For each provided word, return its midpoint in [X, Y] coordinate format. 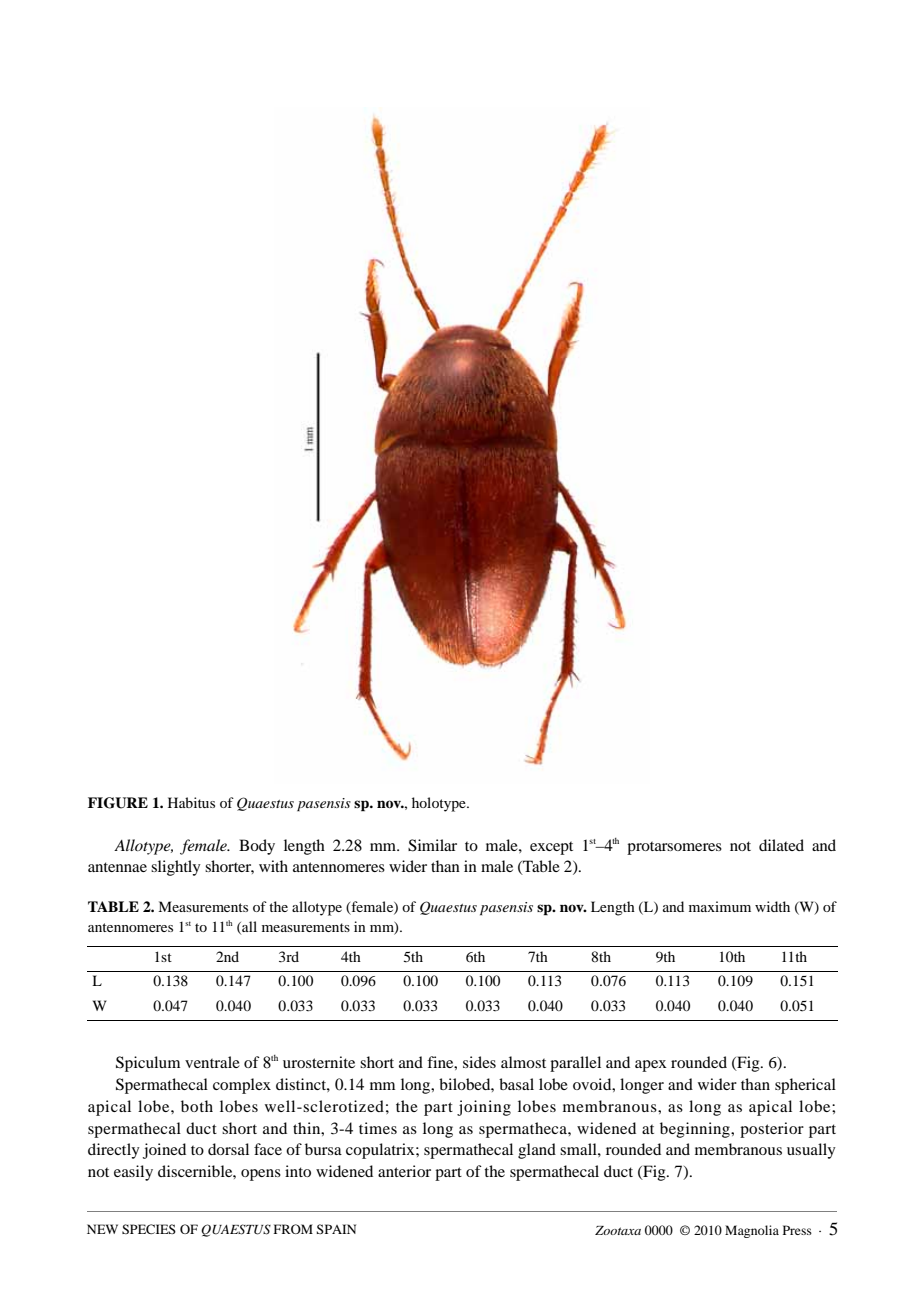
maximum [720, 906]
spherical [805, 1086]
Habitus [191, 802]
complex [242, 1086]
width [772, 906]
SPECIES [149, 1229]
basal [516, 1084]
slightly [176, 868]
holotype [440, 804]
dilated [781, 845]
